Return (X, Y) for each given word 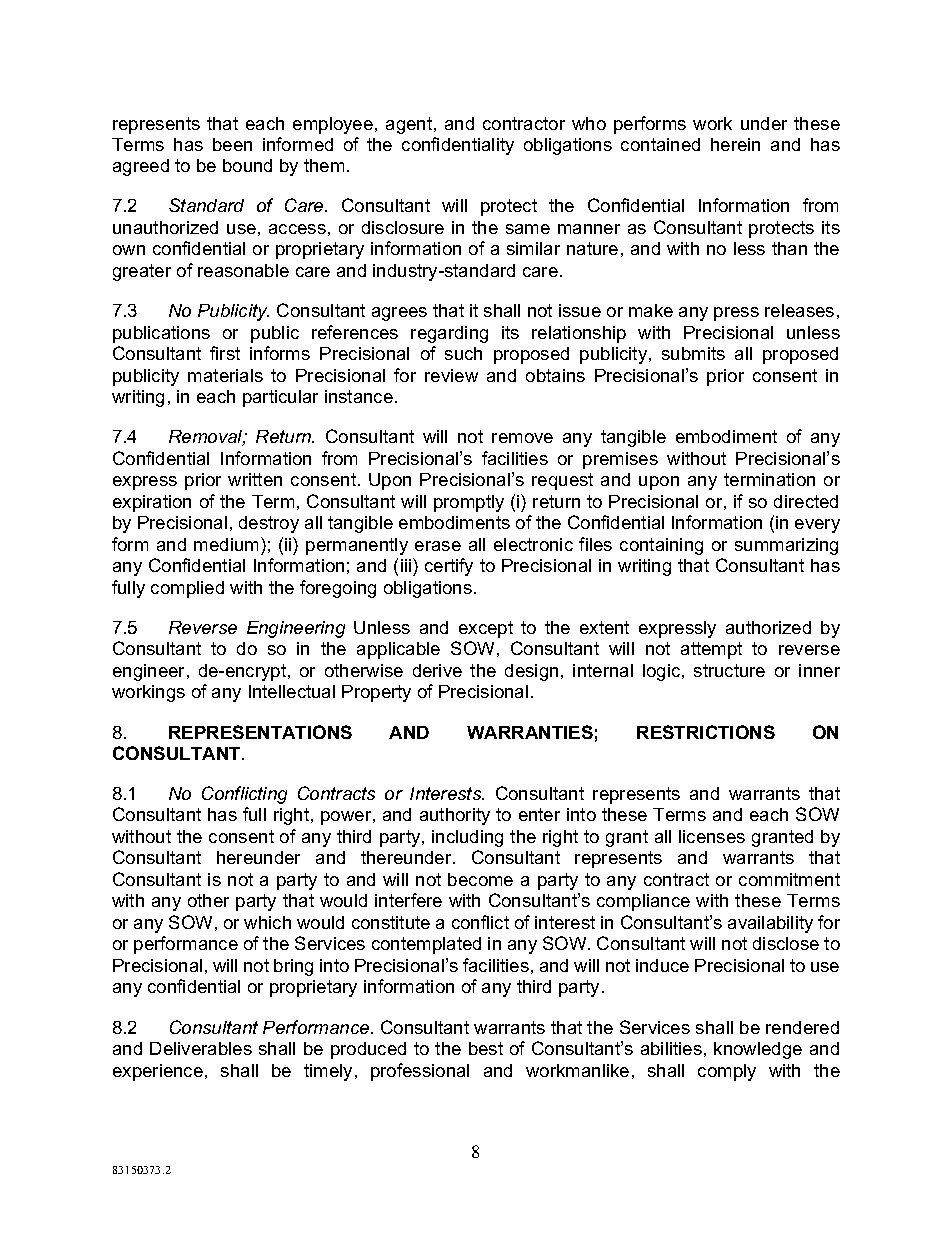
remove (522, 438)
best (486, 1048)
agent (410, 125)
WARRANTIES (530, 732)
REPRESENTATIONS (260, 732)
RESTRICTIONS (706, 732)
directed (806, 501)
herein (735, 144)
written (255, 479)
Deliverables (201, 1048)
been (232, 144)
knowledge (758, 1050)
